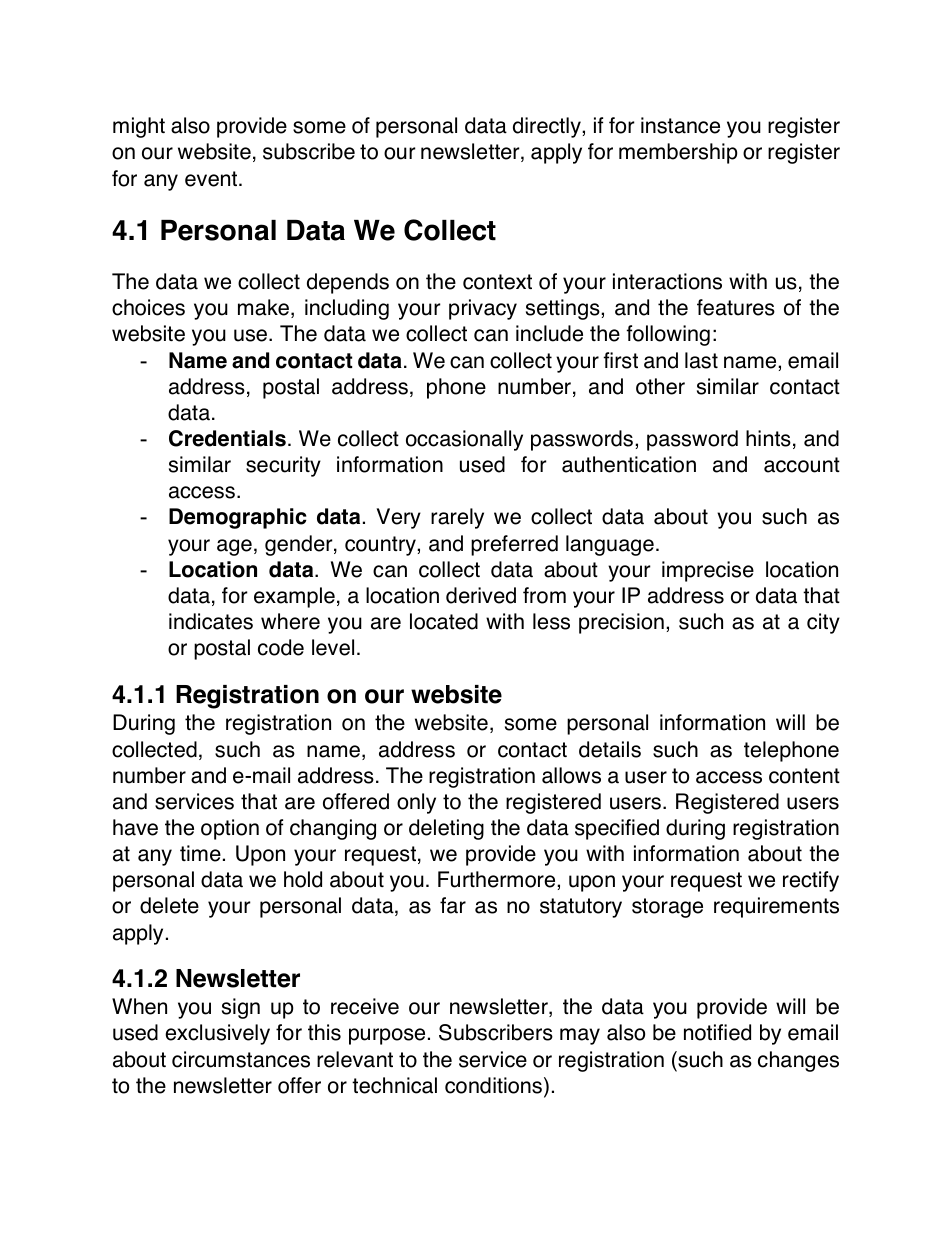  I want to click on directly, so click(548, 127).
